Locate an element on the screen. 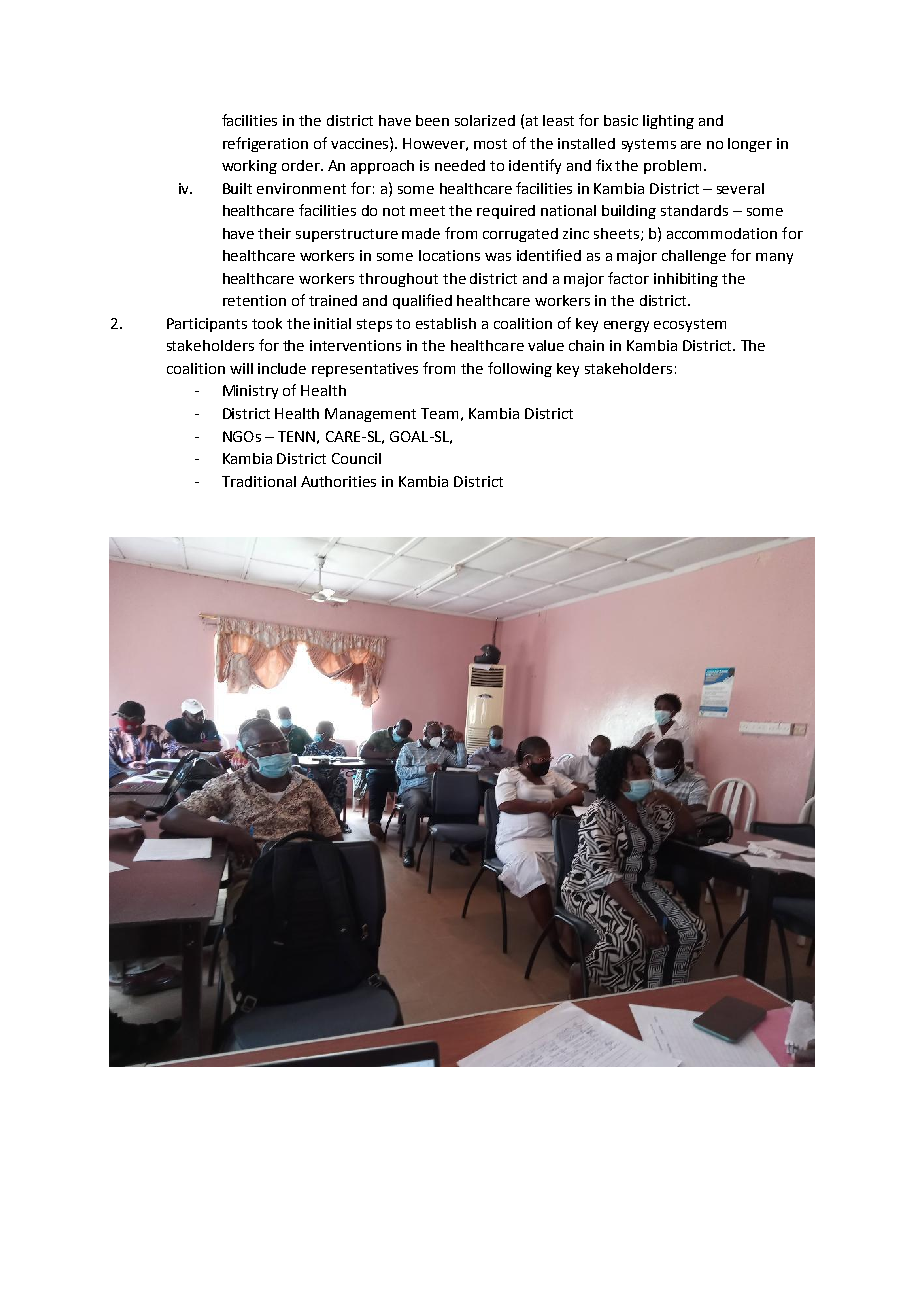 Image resolution: width=924 pixels, height=1308 pixels. refrigeration is located at coordinates (265, 144).
